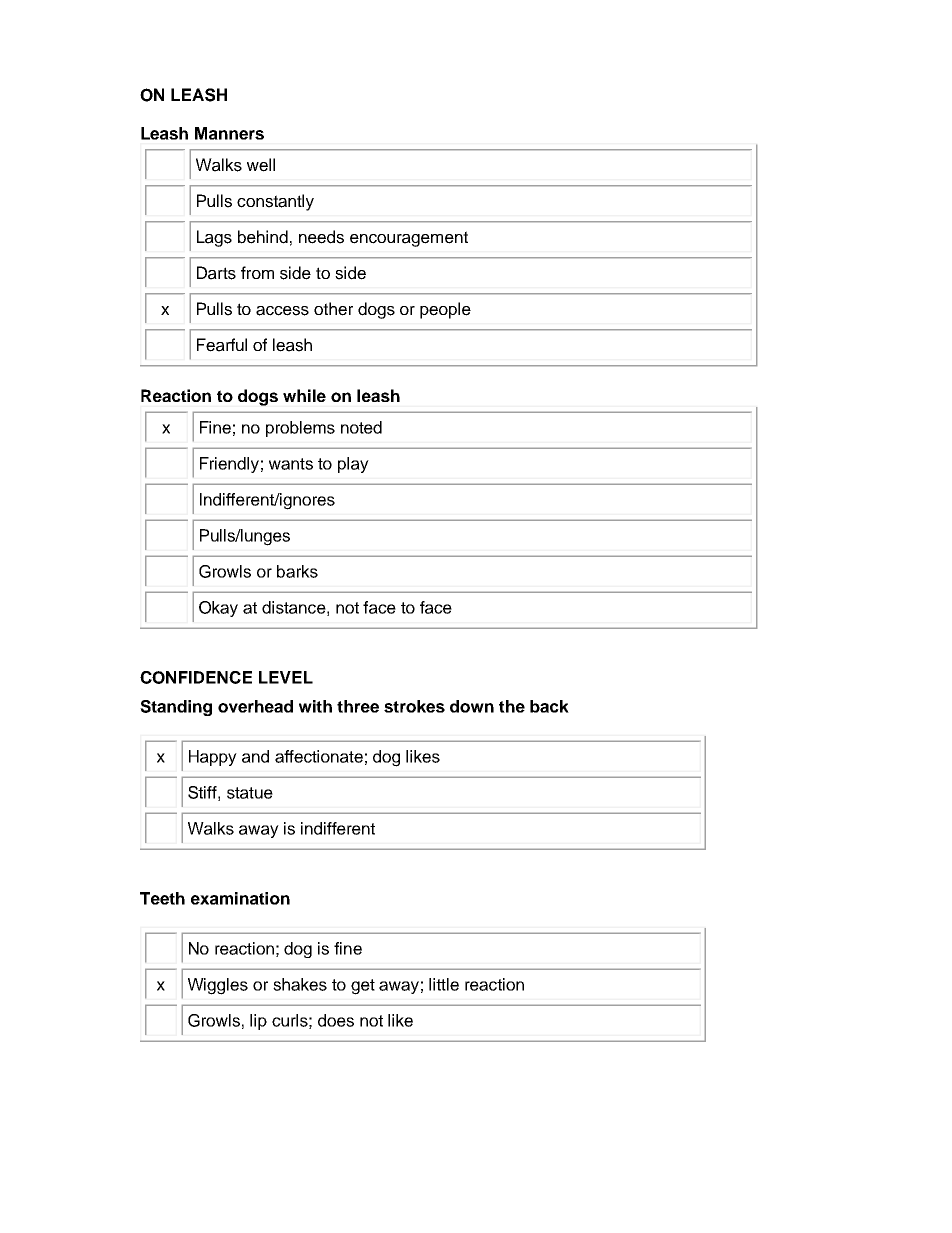 The height and width of the page is (1233, 952). Describe the element at coordinates (229, 133) in the page. I see `Manners` at that location.
